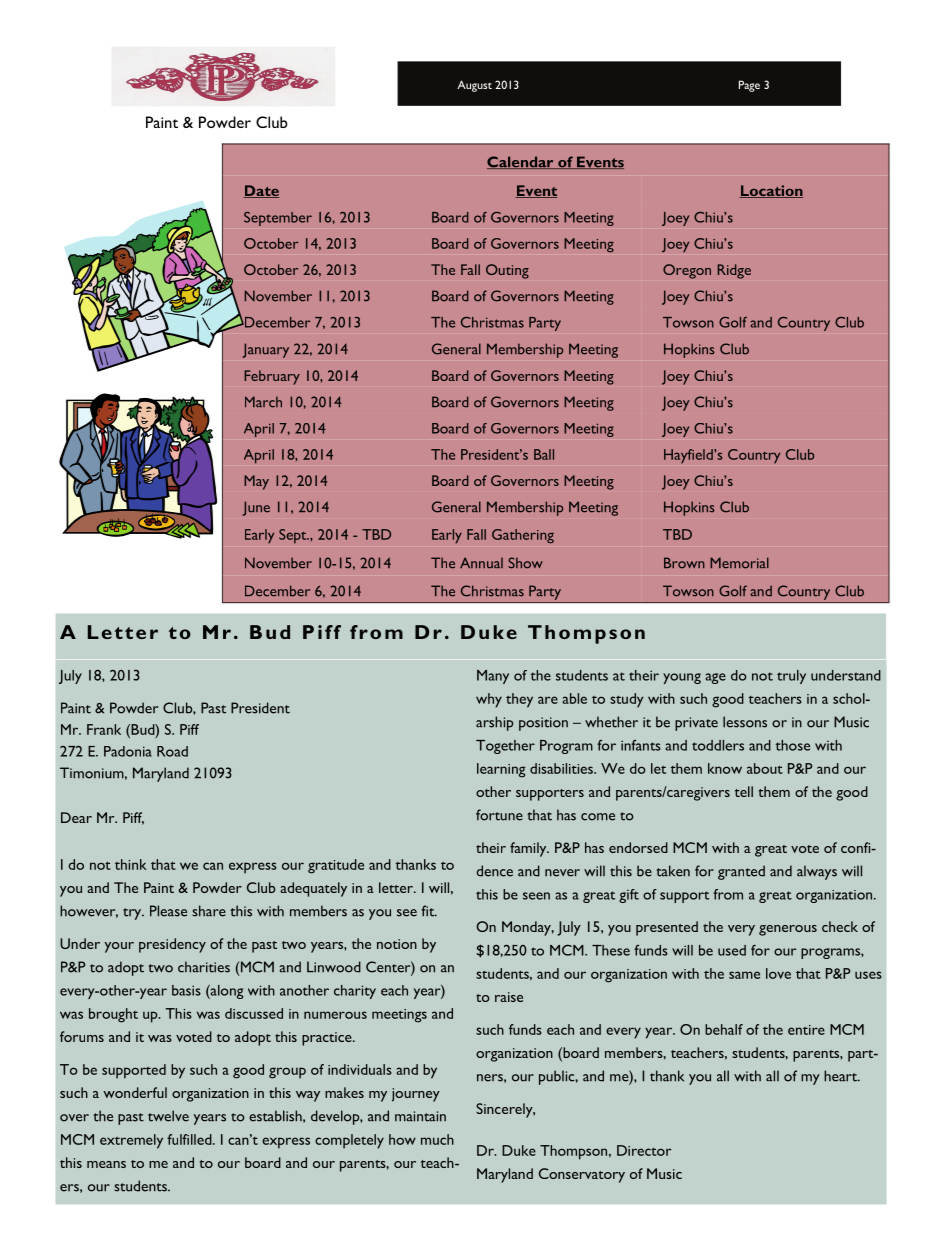  I want to click on Ball, so click(544, 454).
